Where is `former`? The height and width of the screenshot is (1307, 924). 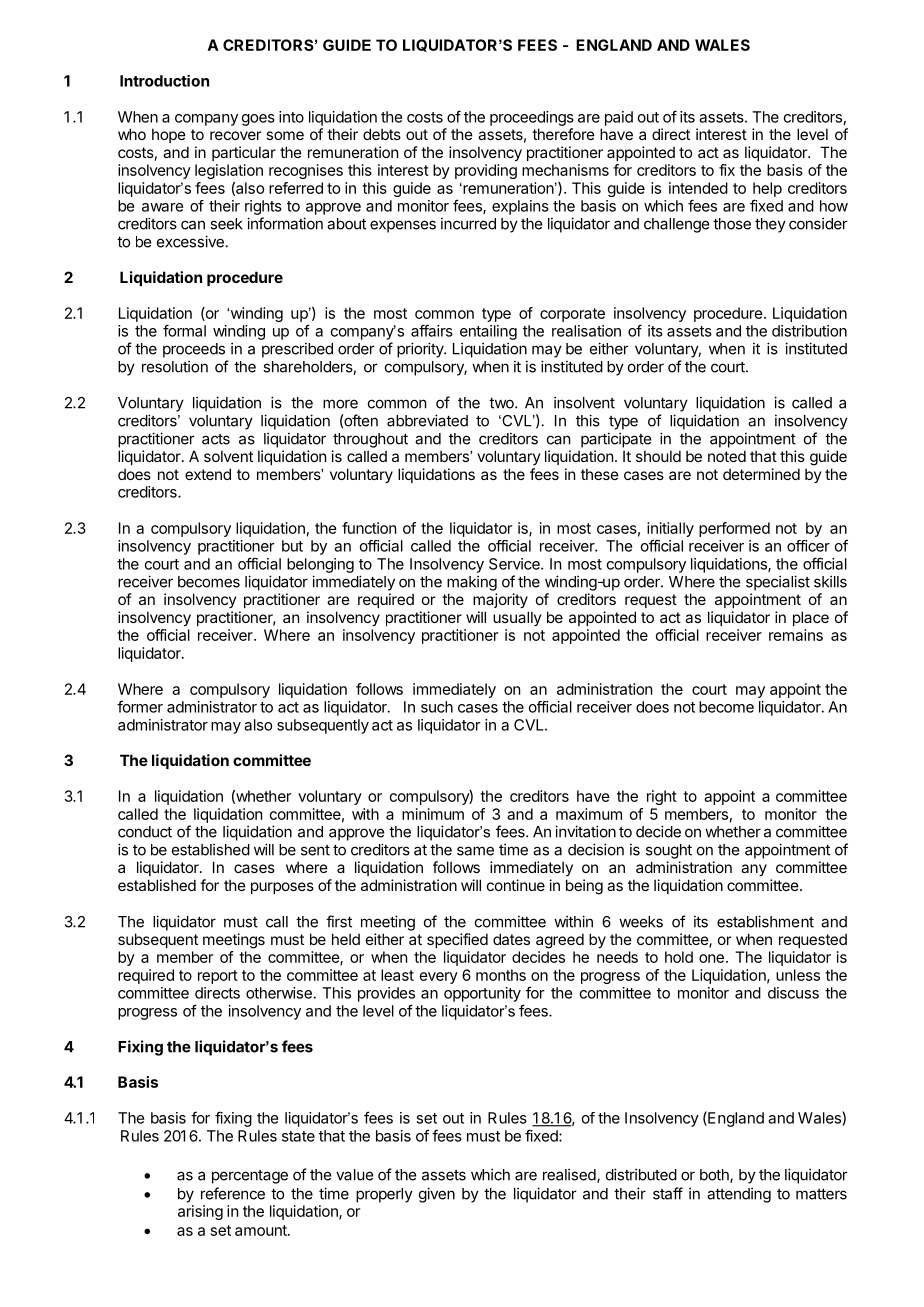 former is located at coordinates (140, 706).
